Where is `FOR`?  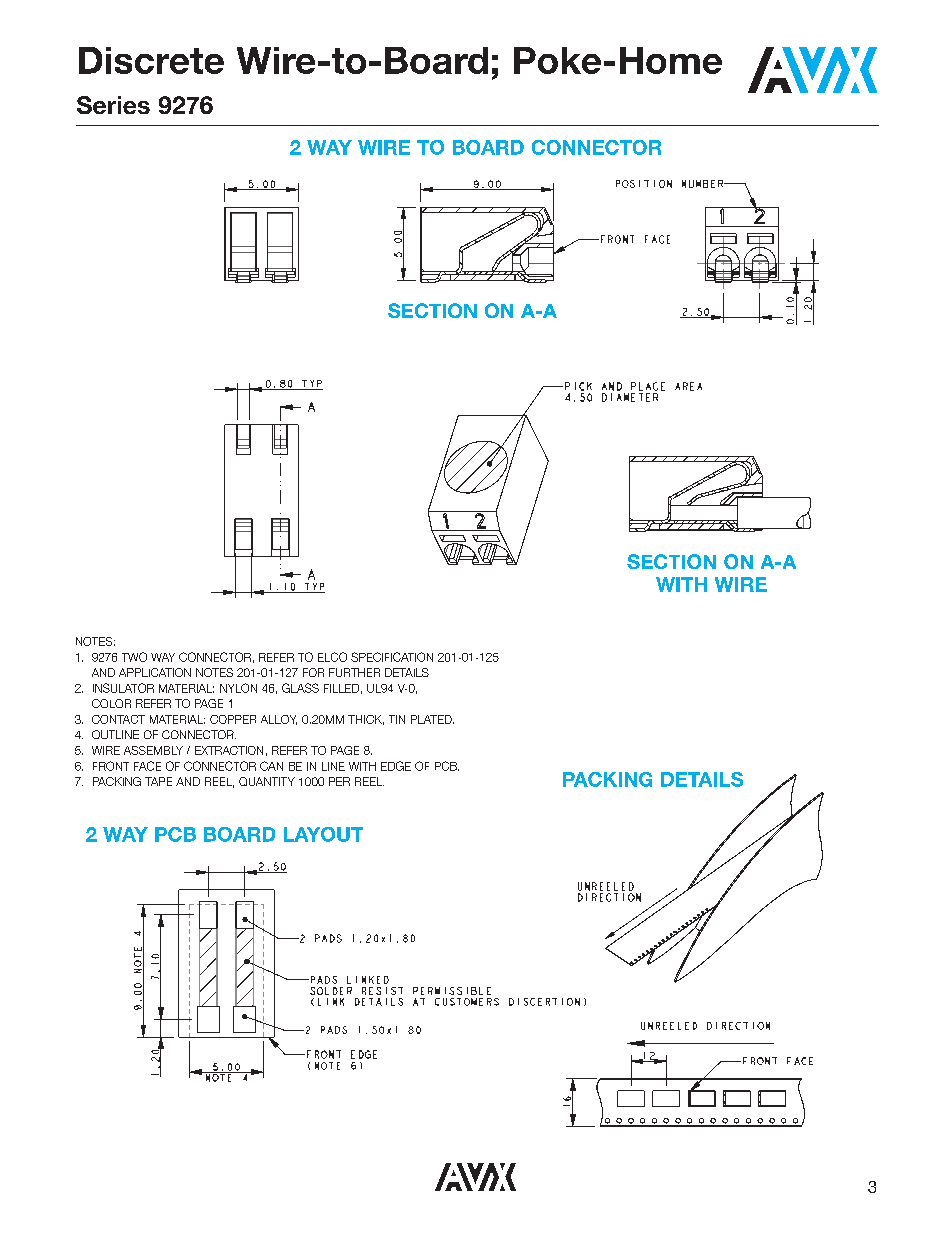
FOR is located at coordinates (313, 672).
